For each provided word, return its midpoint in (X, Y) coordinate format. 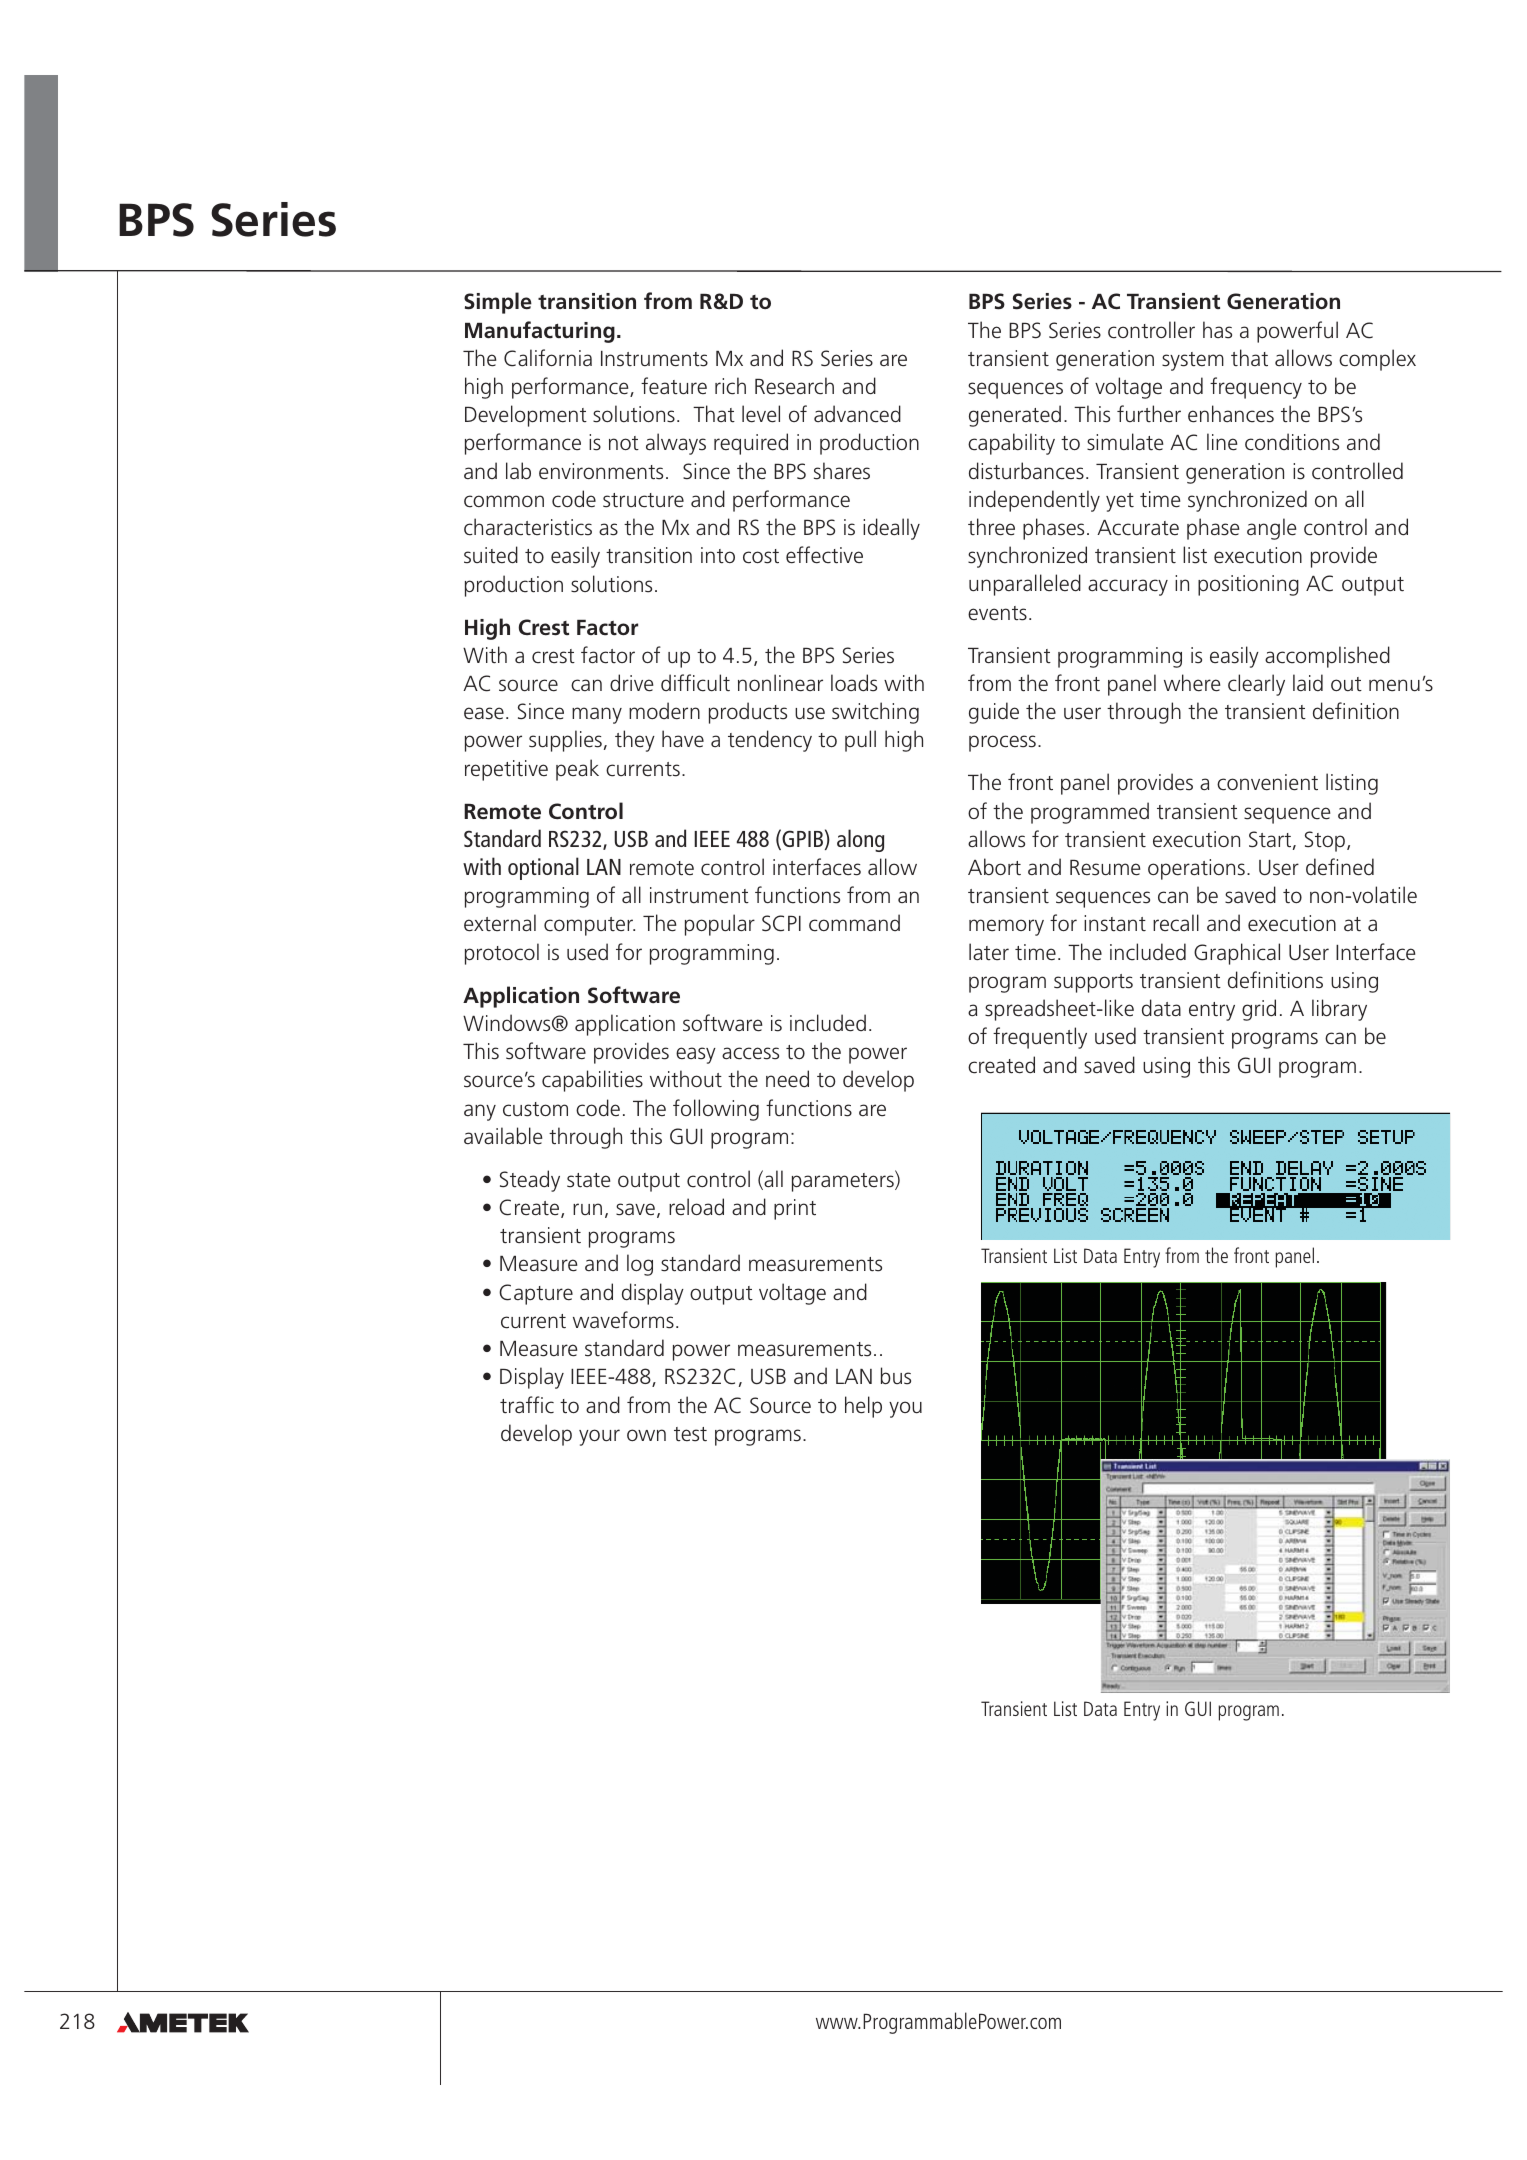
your (599, 1437)
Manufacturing (540, 332)
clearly (1256, 685)
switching (875, 713)
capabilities (592, 1081)
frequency (1256, 388)
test (690, 1434)
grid (1259, 1010)
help (863, 1407)
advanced (857, 414)
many (597, 715)
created (1001, 1065)
